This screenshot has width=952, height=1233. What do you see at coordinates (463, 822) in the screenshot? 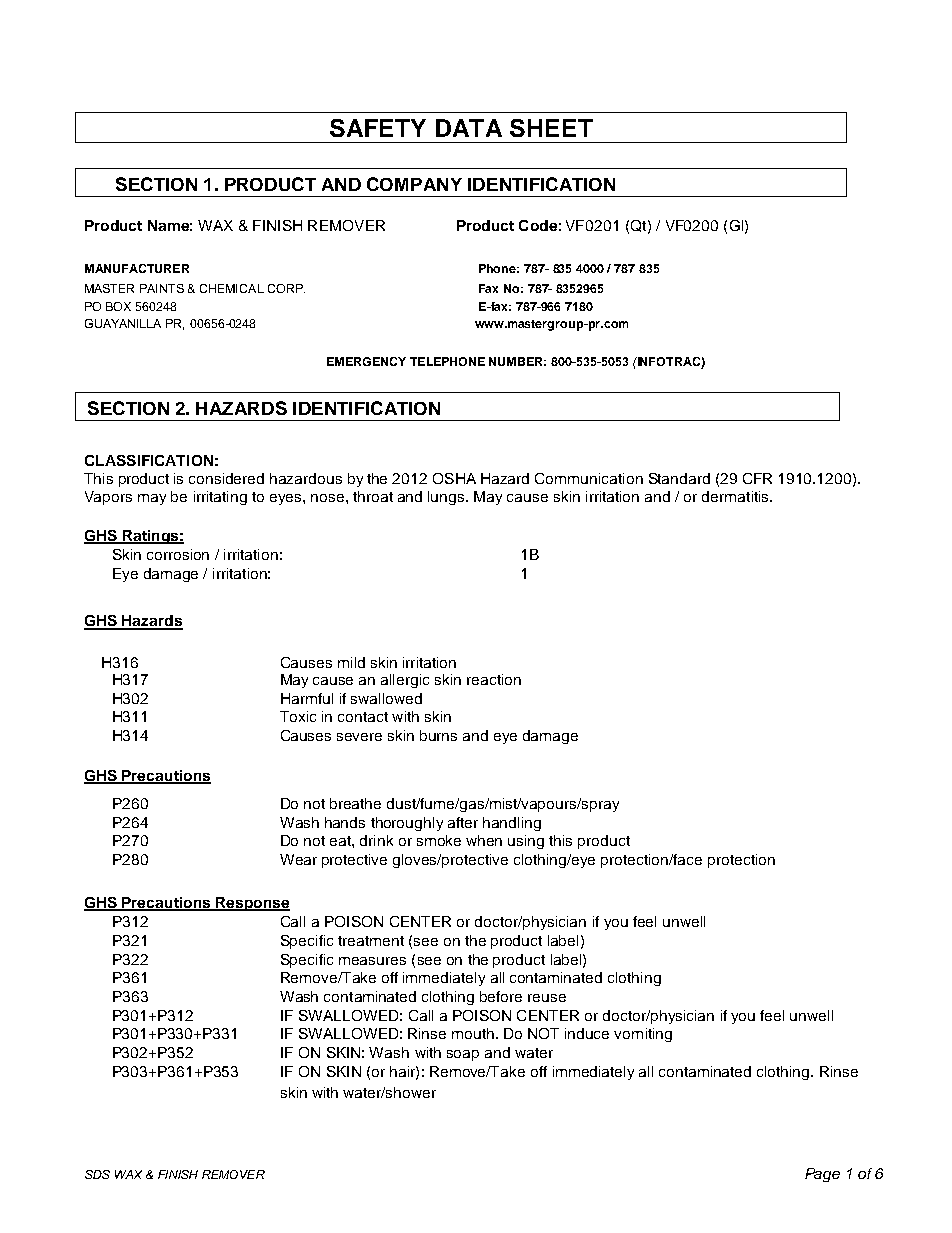
I see `after` at bounding box center [463, 822].
